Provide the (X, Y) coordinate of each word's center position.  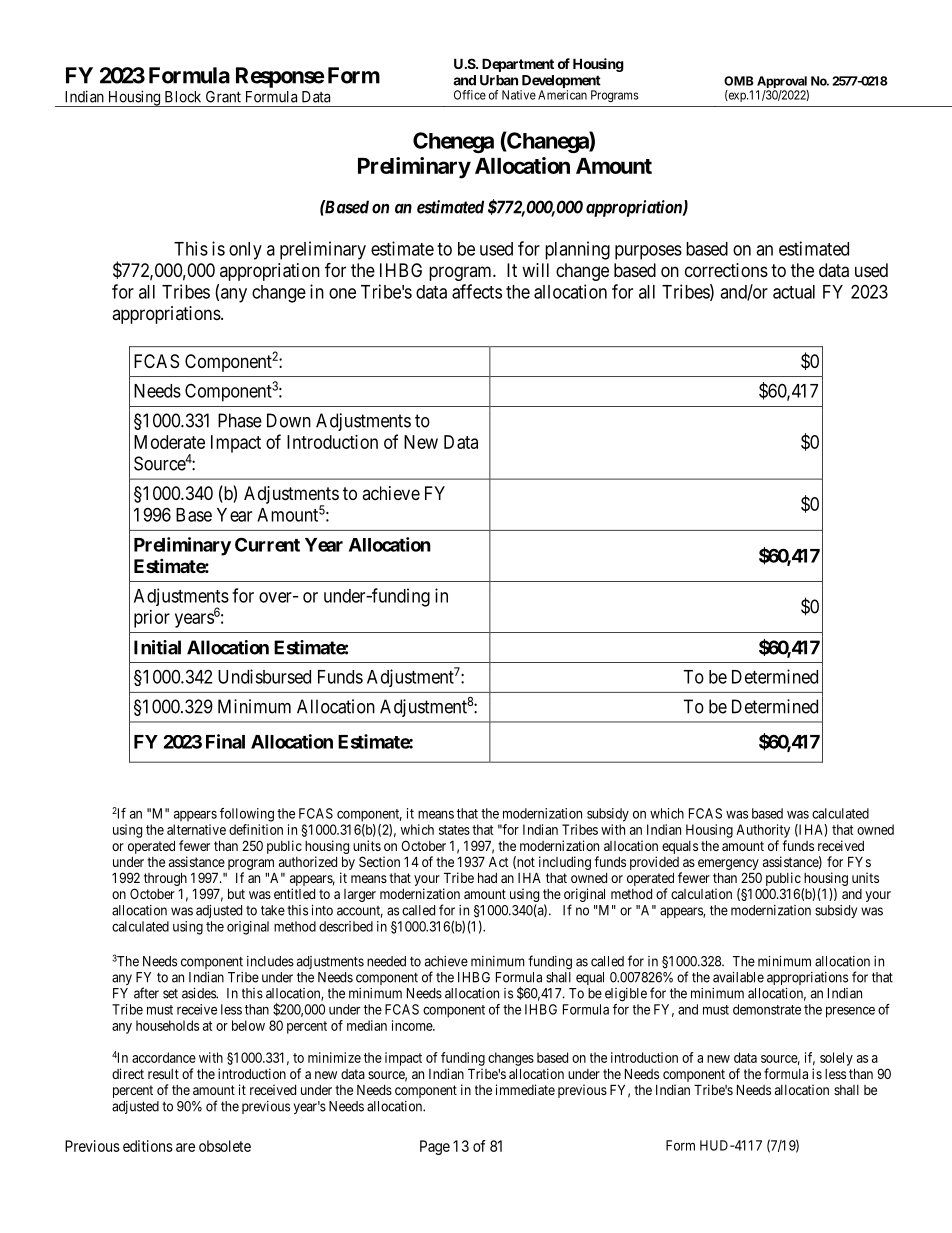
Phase (240, 420)
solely (836, 1059)
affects (477, 291)
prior (152, 619)
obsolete (225, 1146)
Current (267, 544)
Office (470, 95)
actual (794, 292)
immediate (525, 1089)
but (236, 893)
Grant (223, 97)
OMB (738, 81)
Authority (763, 831)
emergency (728, 864)
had (487, 877)
